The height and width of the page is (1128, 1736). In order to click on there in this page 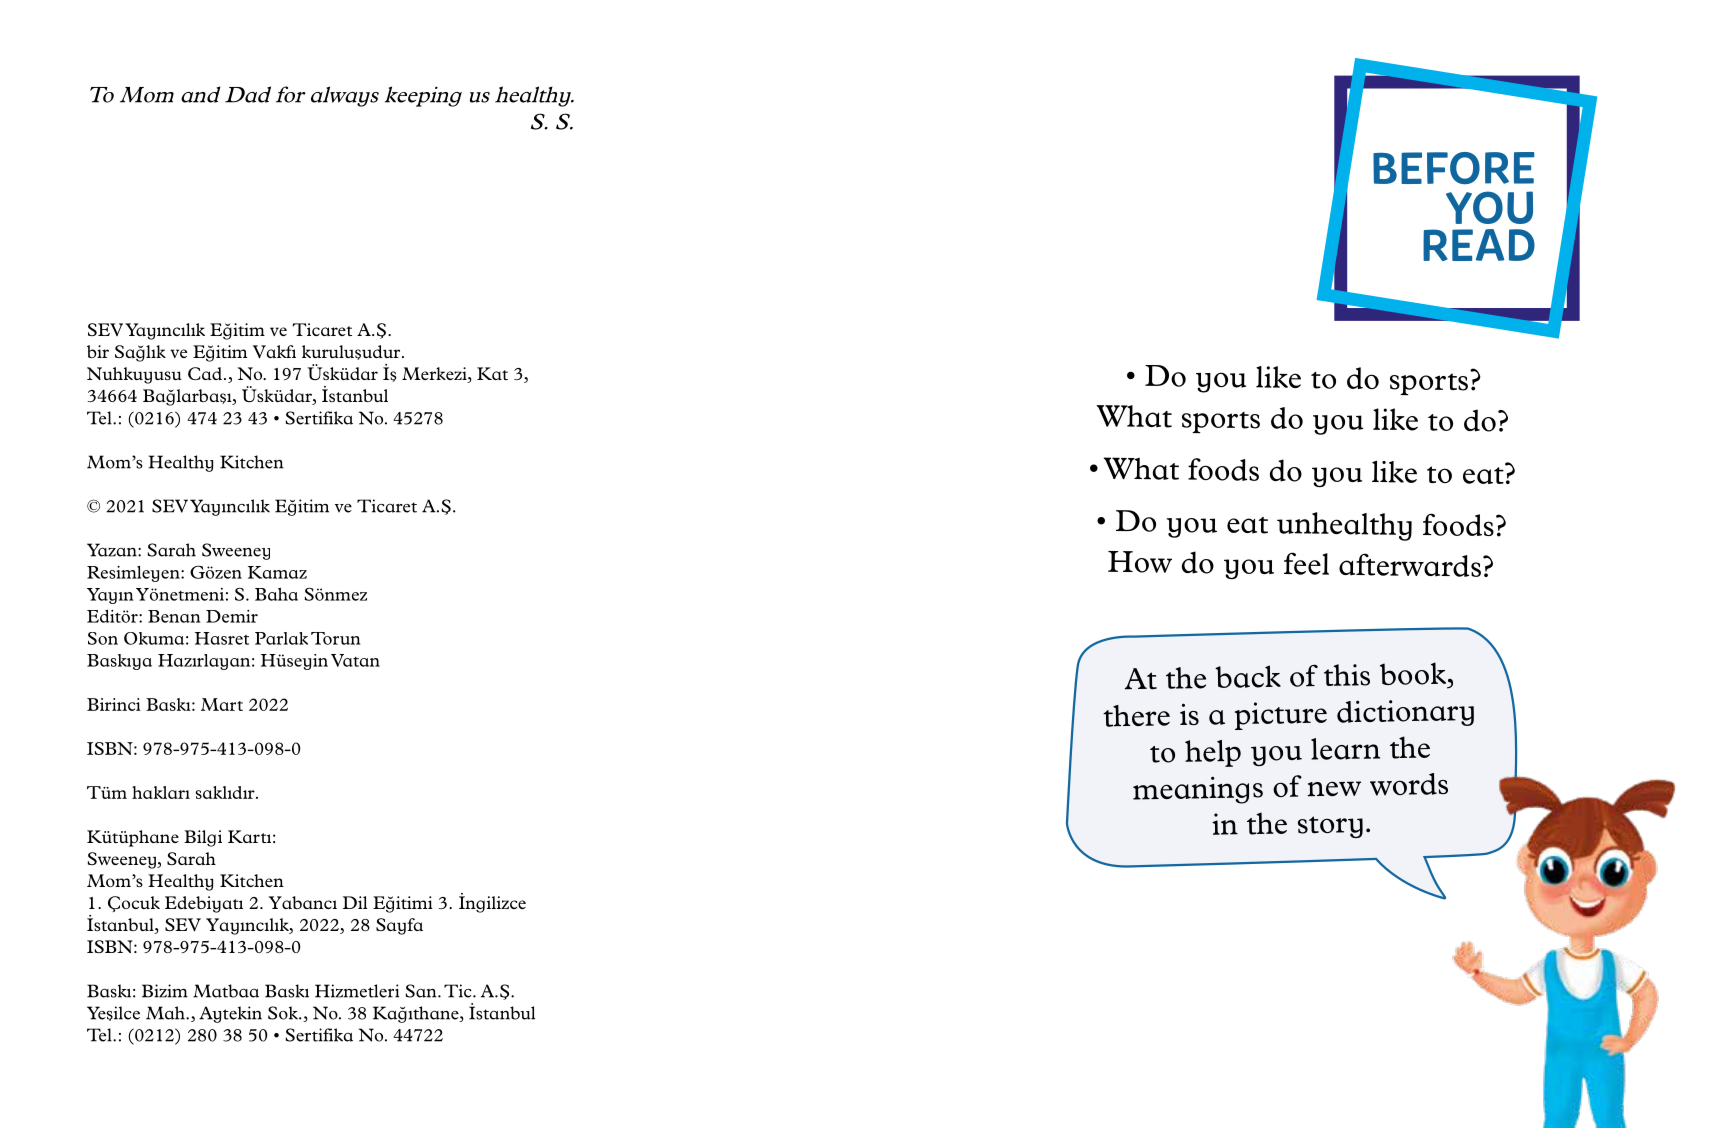, I will do `click(1136, 716)`.
